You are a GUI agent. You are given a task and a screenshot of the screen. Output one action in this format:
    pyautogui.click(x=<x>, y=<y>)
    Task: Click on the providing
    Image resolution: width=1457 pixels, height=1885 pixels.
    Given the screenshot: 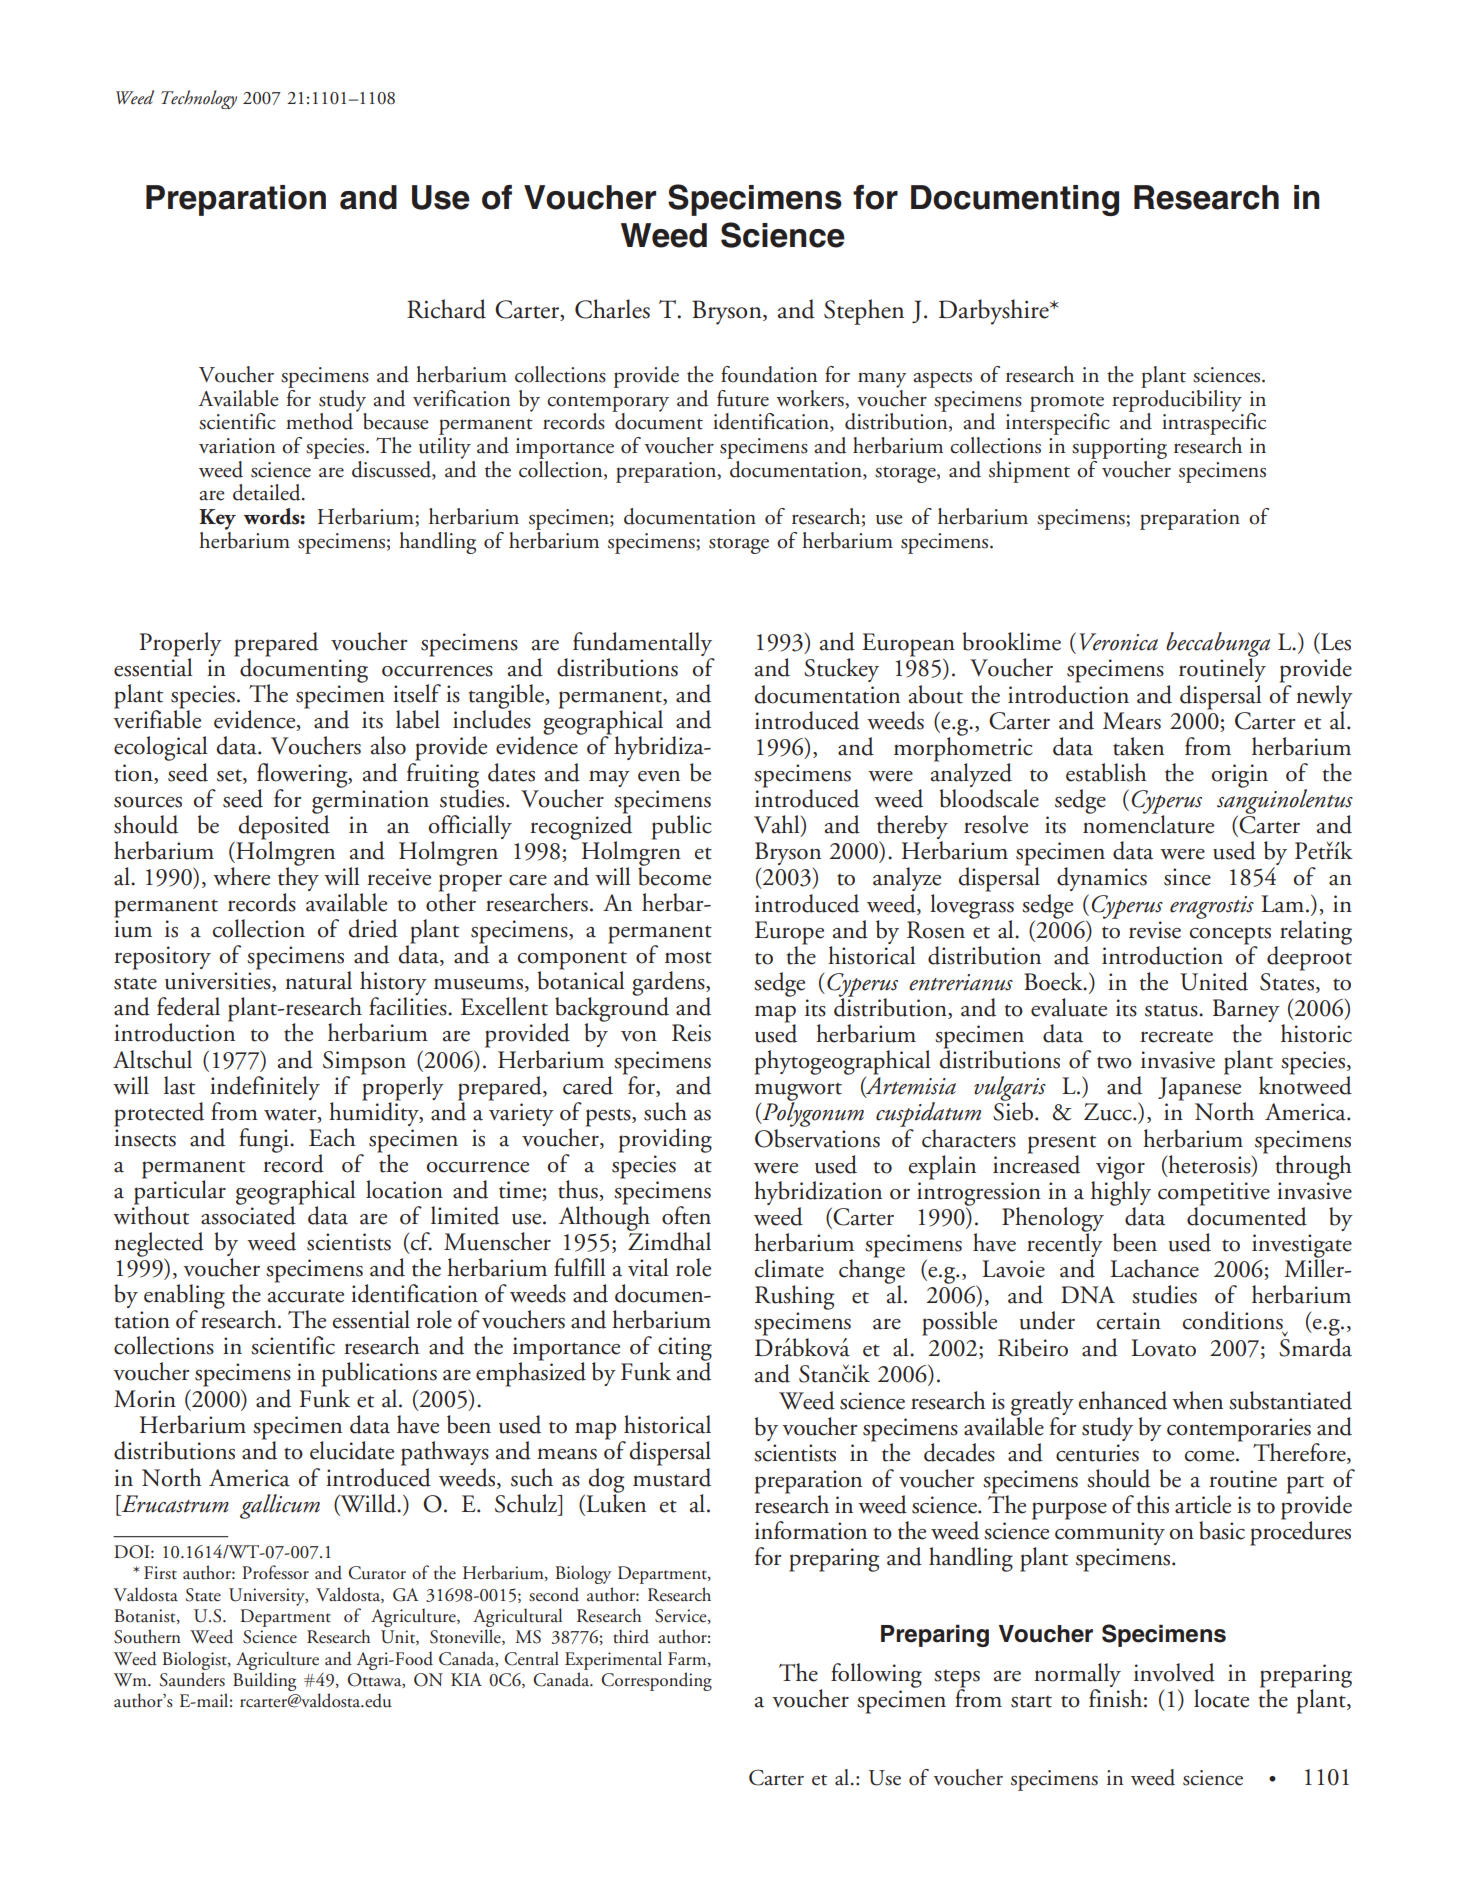 What is the action you would take?
    pyautogui.click(x=665, y=1140)
